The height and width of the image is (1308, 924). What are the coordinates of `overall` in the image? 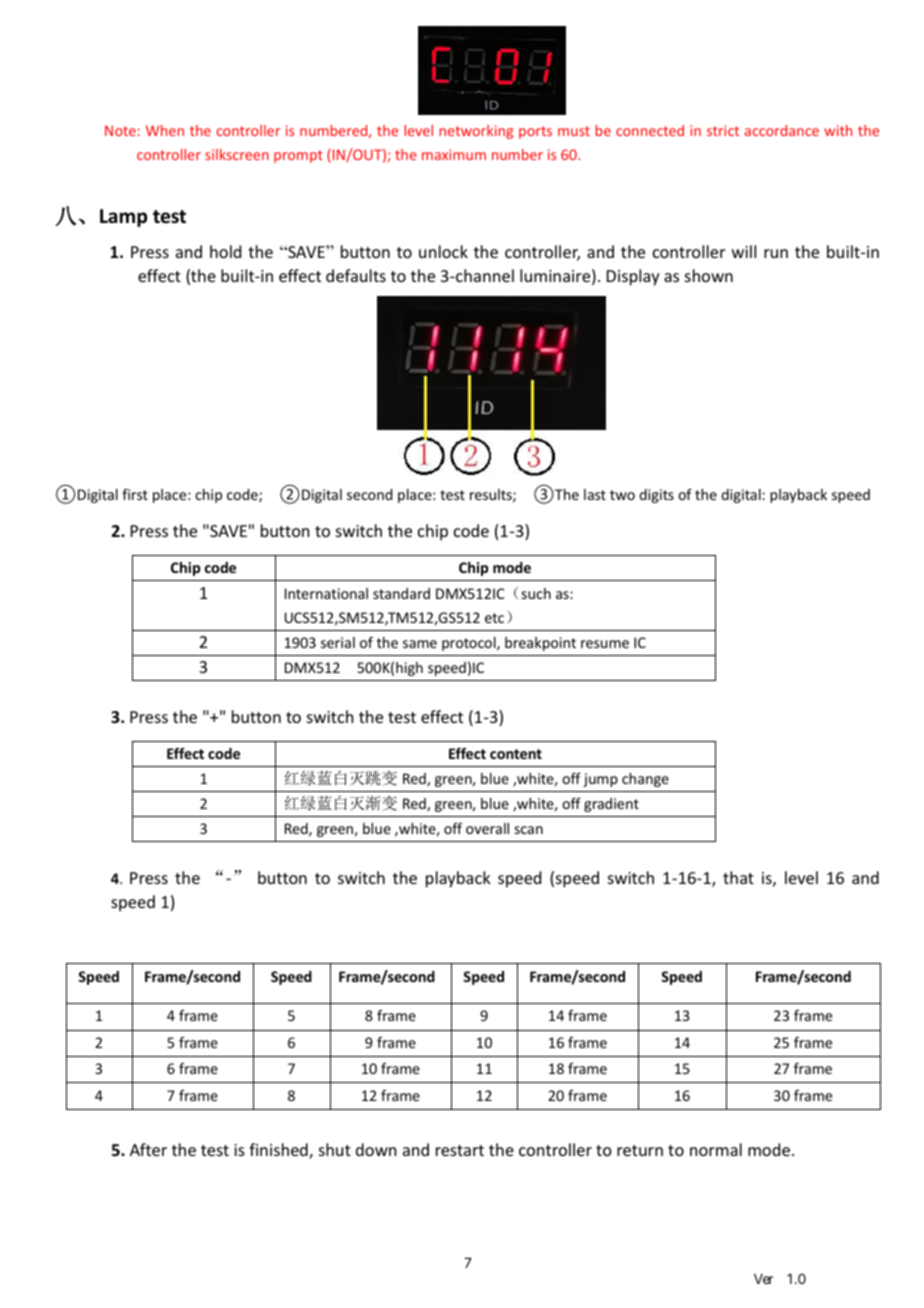 It's located at (487, 828).
